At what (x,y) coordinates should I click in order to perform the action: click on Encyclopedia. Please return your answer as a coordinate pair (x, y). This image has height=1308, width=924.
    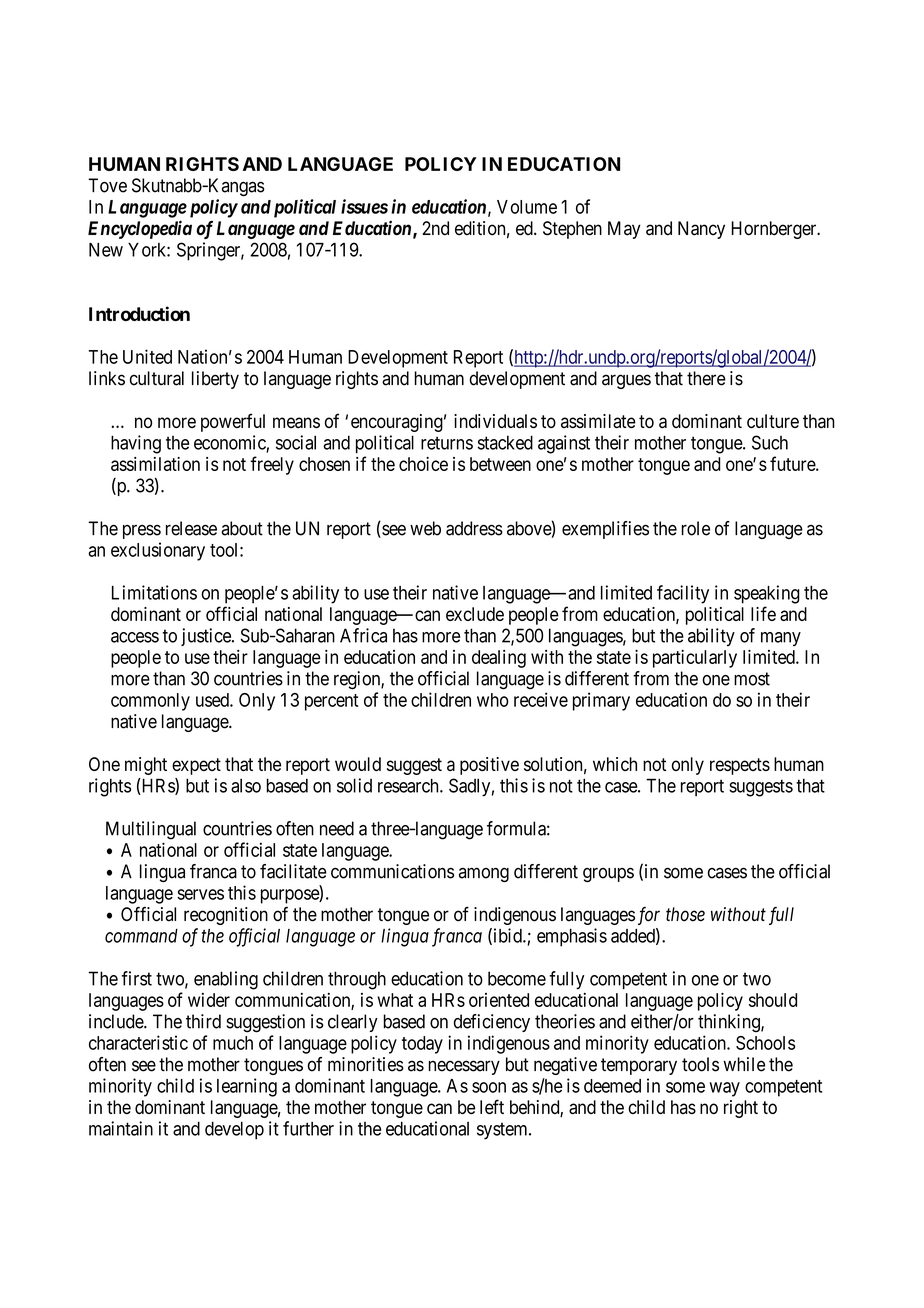
    Looking at the image, I should click on (140, 229).
